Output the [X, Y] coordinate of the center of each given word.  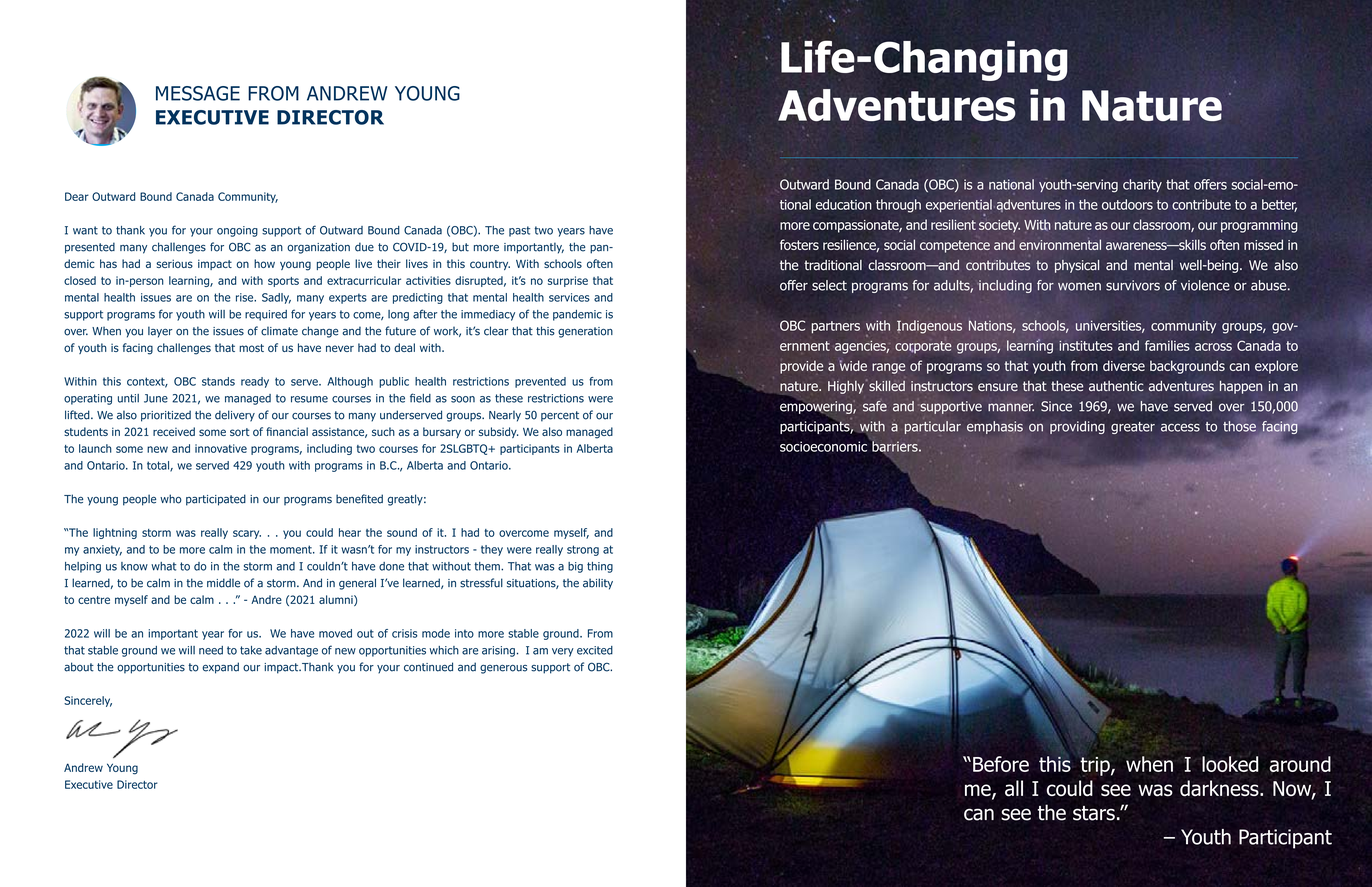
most [251, 348]
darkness [1220, 788]
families [1167, 345]
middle [223, 583]
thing [600, 567]
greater [1133, 428]
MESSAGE [198, 93]
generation [585, 332]
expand [220, 668]
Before [1001, 764]
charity [1142, 185]
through [898, 206]
